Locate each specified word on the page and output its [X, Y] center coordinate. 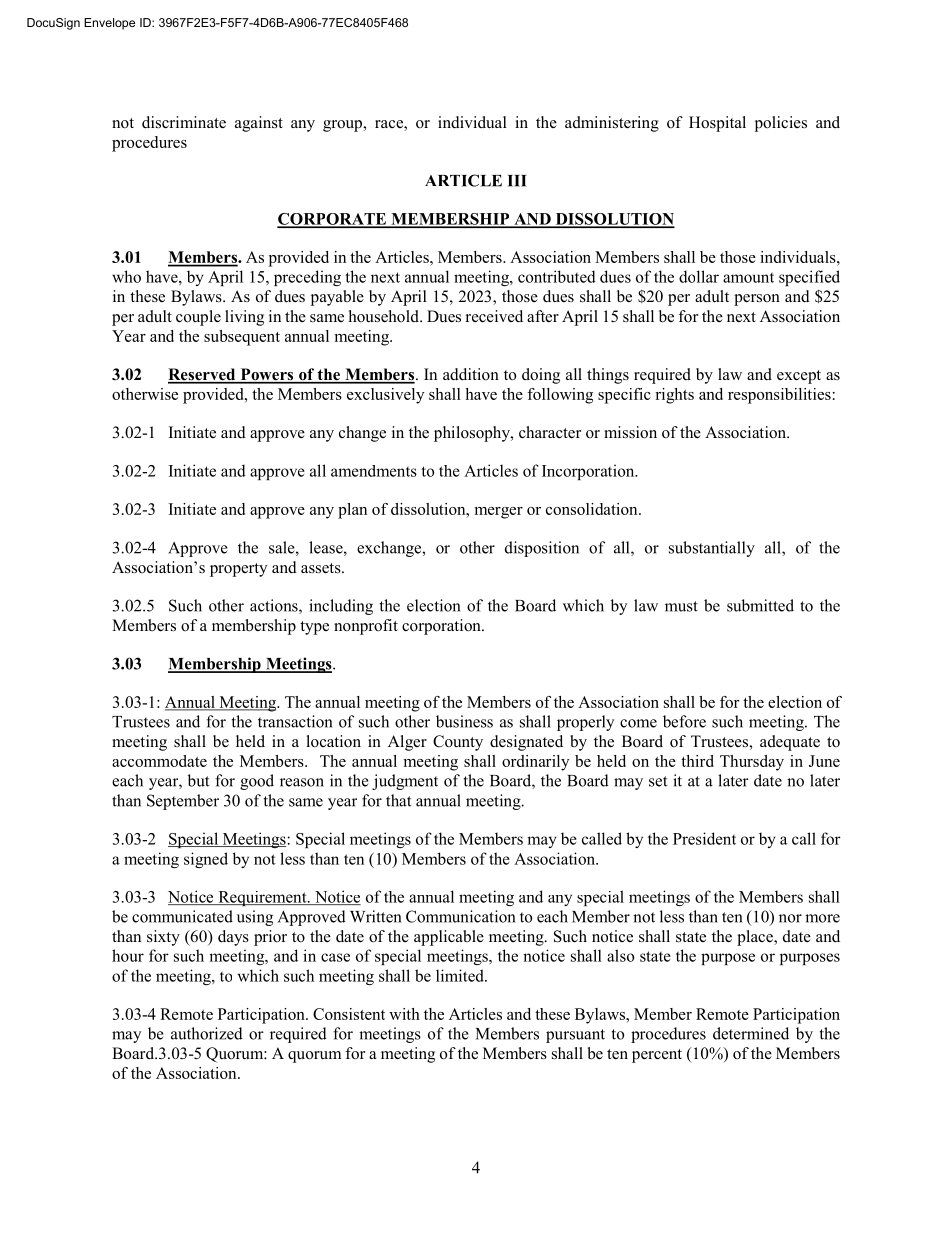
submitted [760, 605]
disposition [542, 549]
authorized [207, 1033]
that [398, 800]
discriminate [184, 122]
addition [471, 374]
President [704, 838]
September [183, 802]
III [517, 181]
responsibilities [779, 396]
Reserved [203, 375]
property [238, 570]
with [404, 1014]
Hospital [717, 124]
